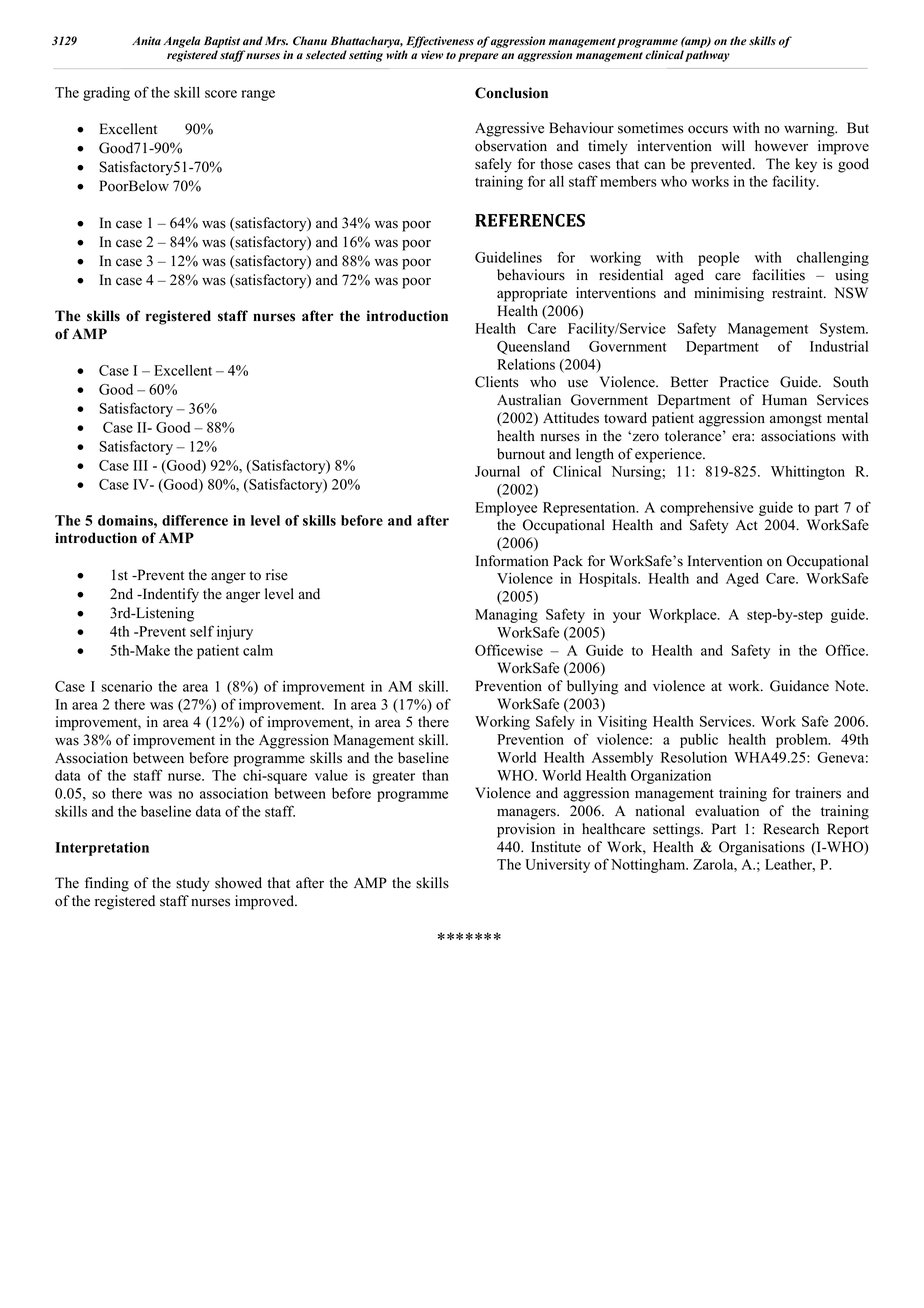 This screenshot has height=1308, width=924. Describe the element at coordinates (707, 56) in the screenshot. I see `pathway` at that location.
